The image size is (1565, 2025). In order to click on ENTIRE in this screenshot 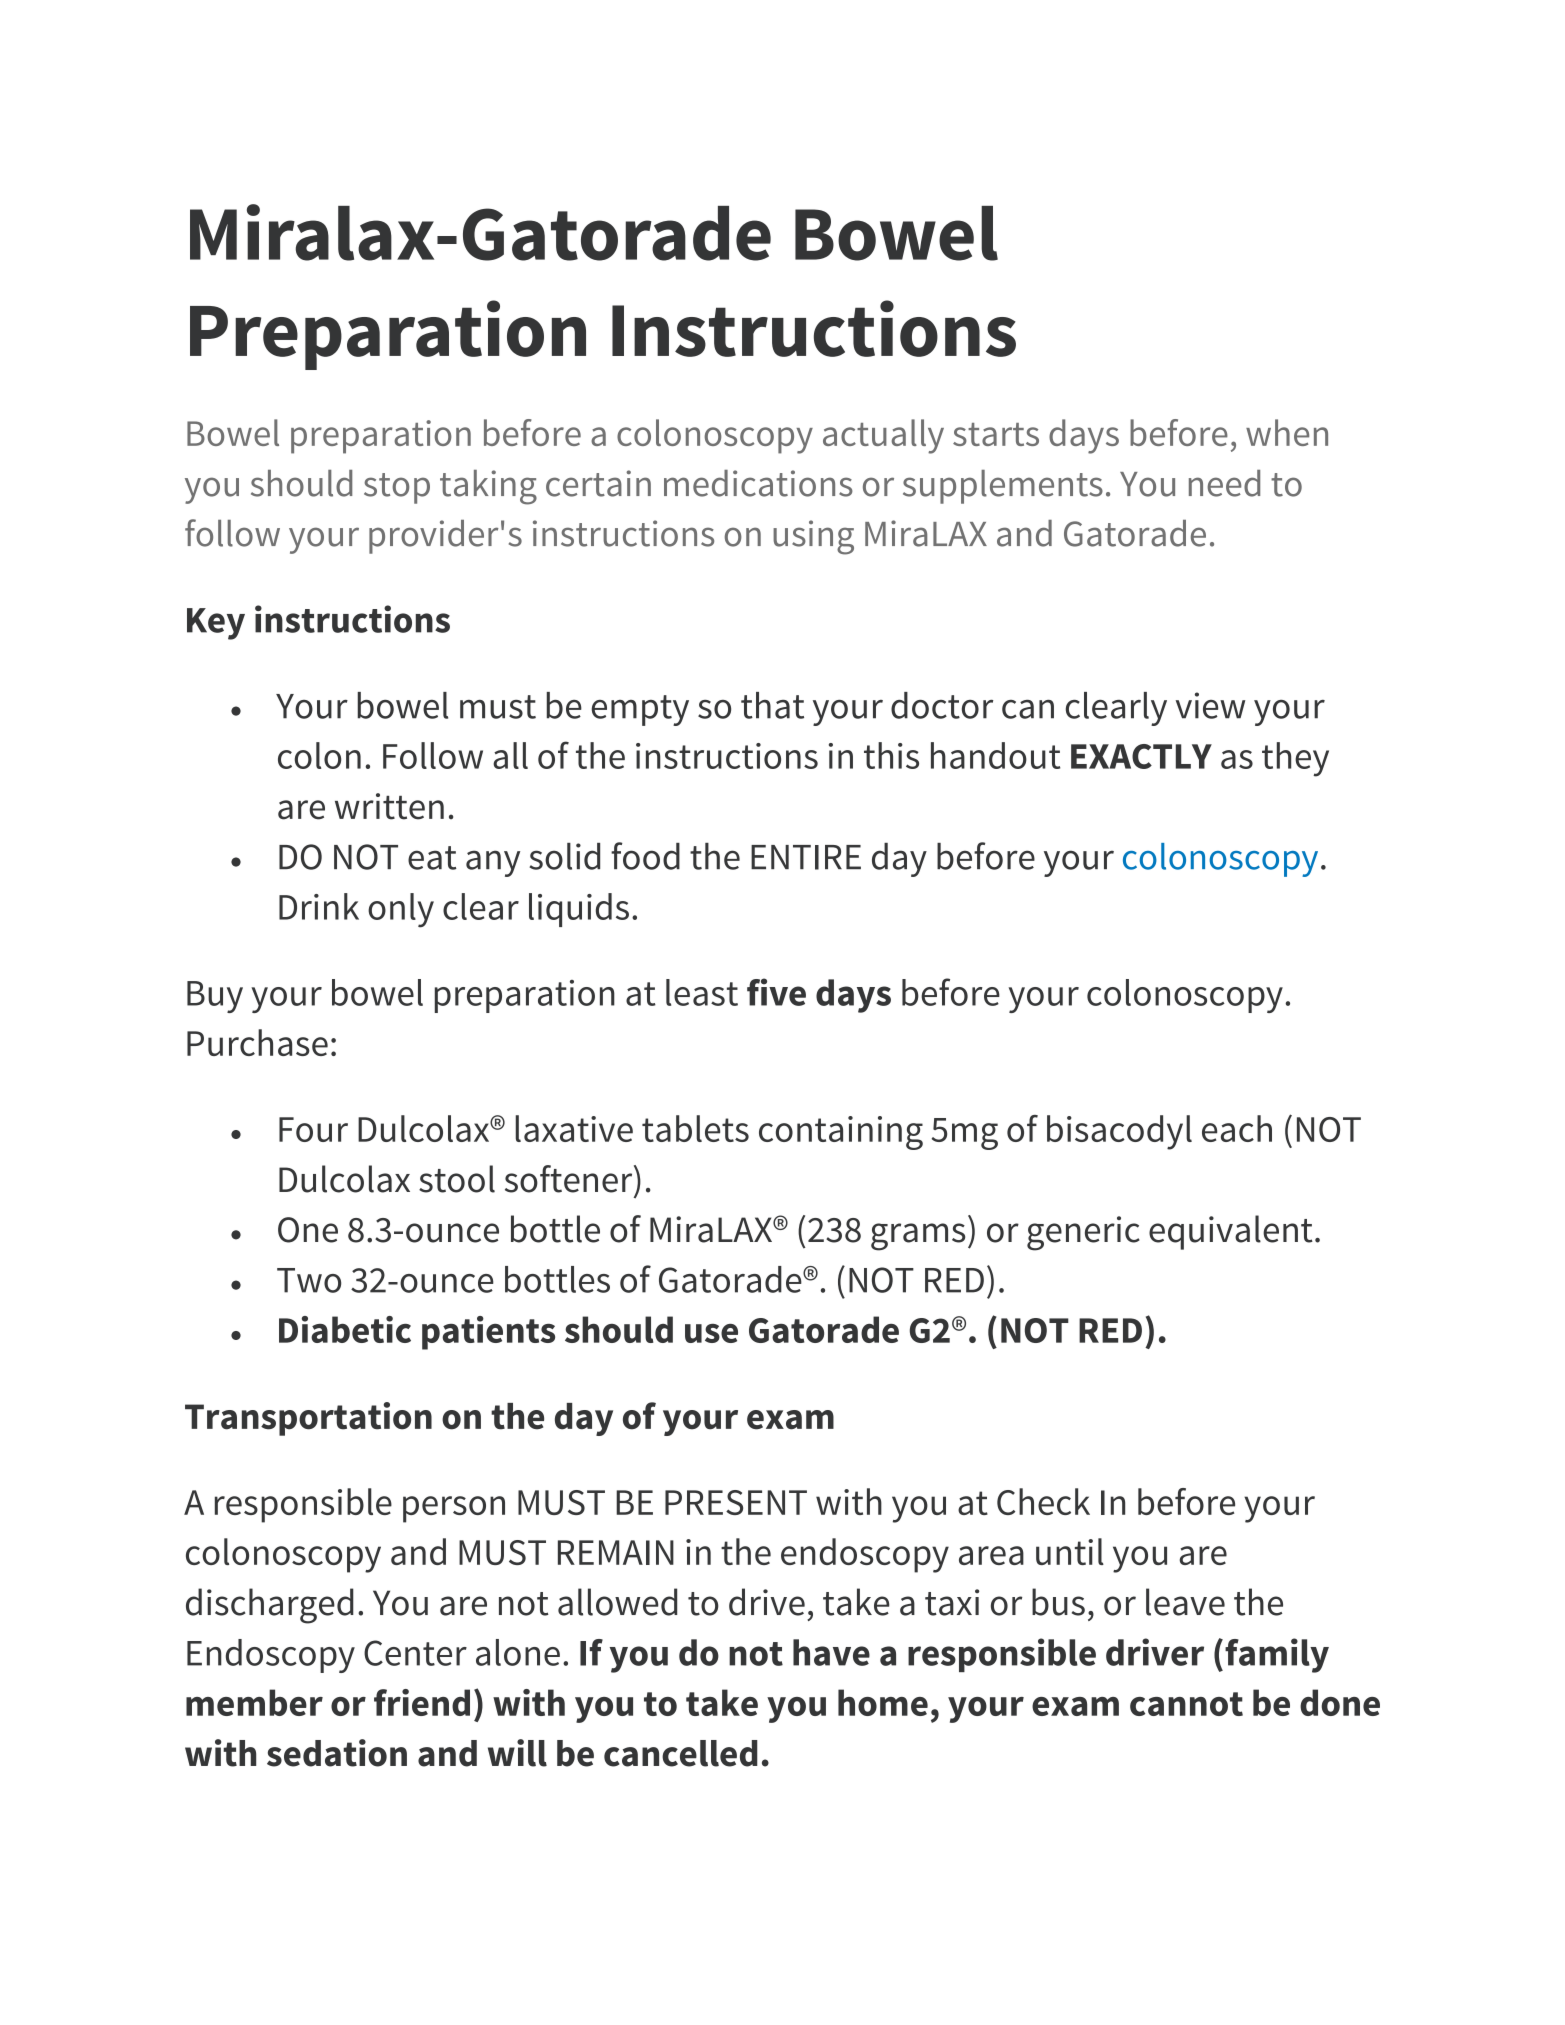, I will do `click(806, 857)`.
